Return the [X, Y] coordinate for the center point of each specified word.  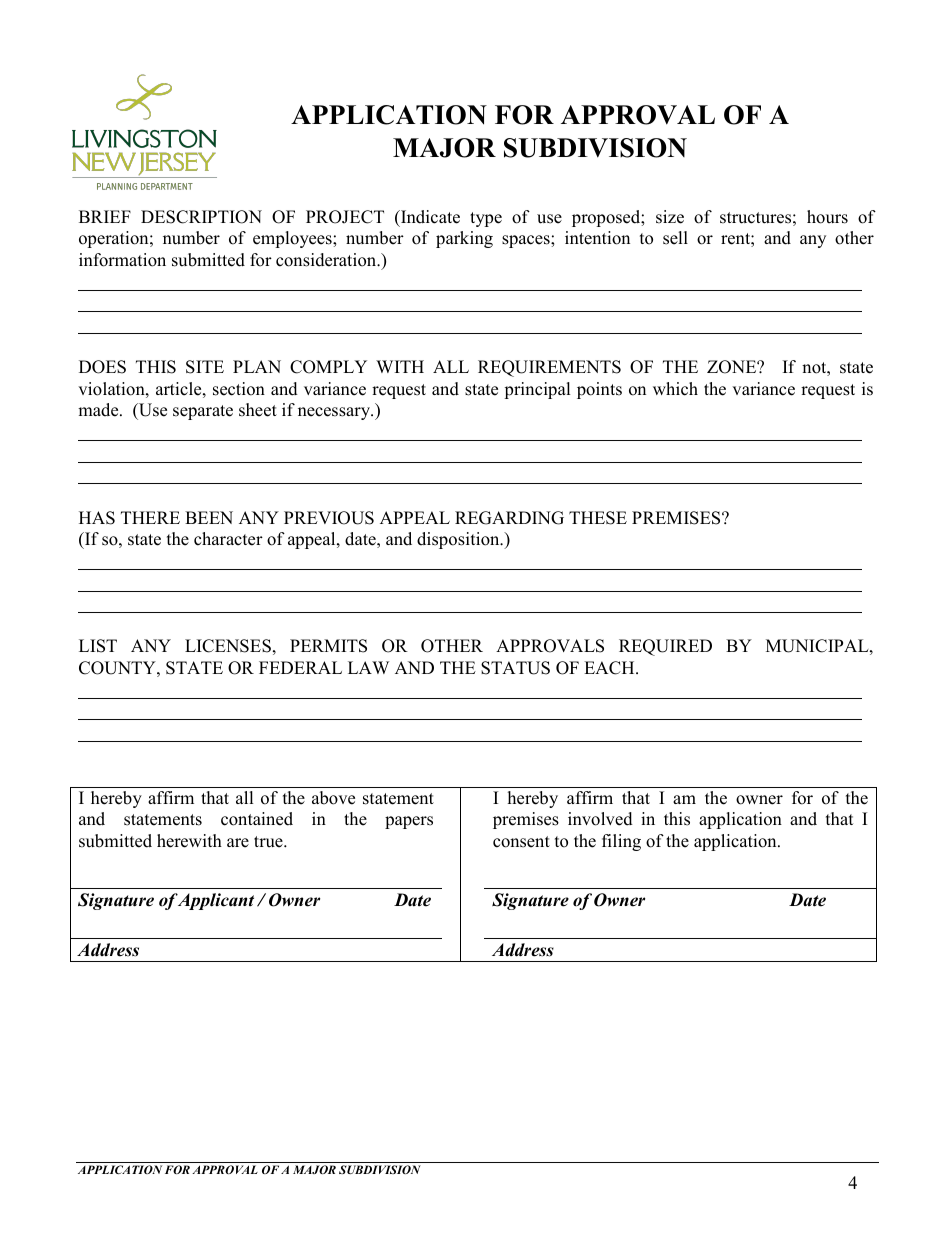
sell [675, 238]
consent [521, 842]
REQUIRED [665, 647]
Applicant [215, 901]
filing [621, 842]
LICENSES [228, 646]
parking [464, 239]
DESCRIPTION [201, 217]
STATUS [515, 668]
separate [203, 412]
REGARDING [509, 518]
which [675, 389]
